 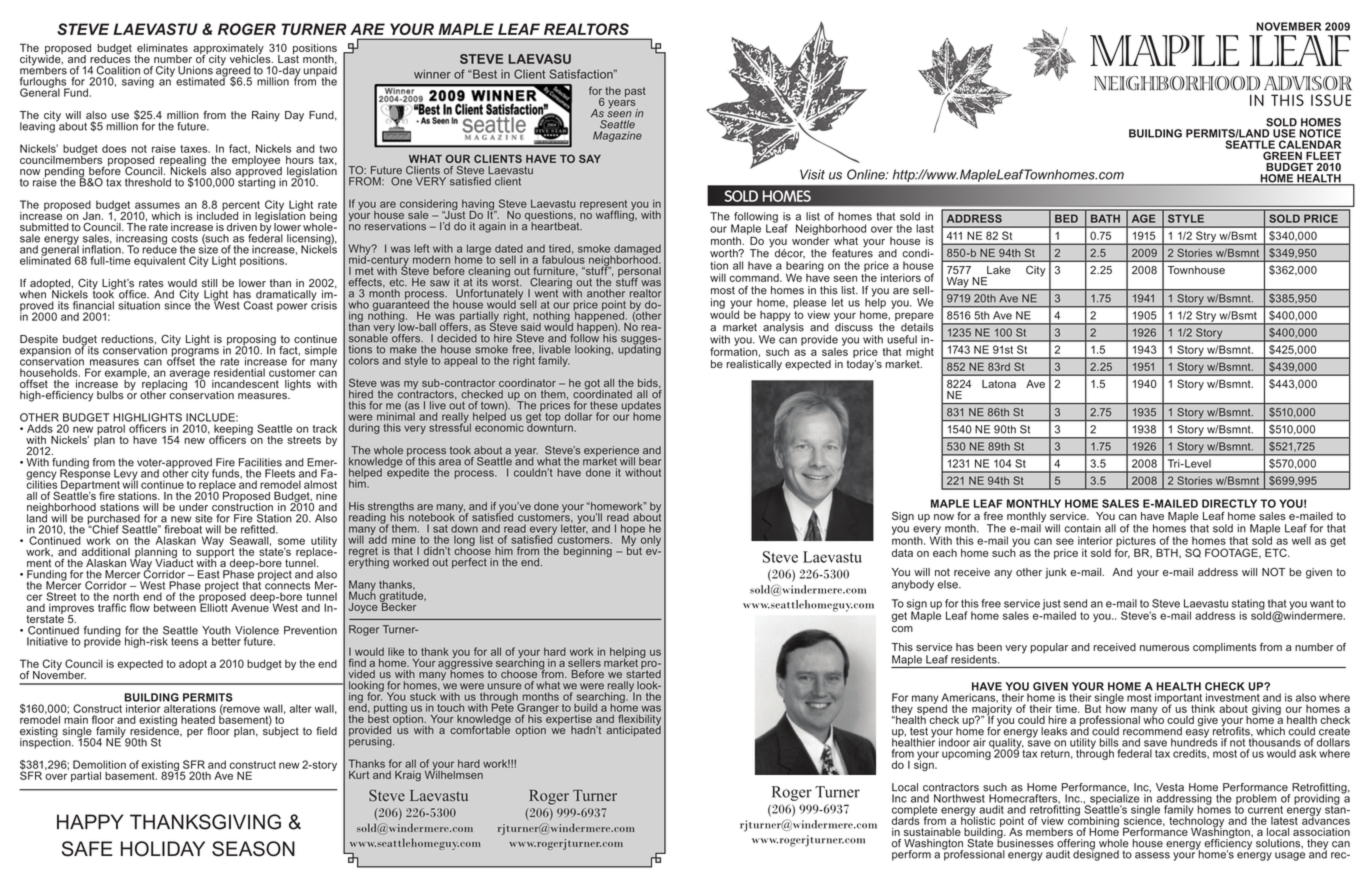 What do you see at coordinates (867, 174) in the document?
I see `Online` at bounding box center [867, 174].
